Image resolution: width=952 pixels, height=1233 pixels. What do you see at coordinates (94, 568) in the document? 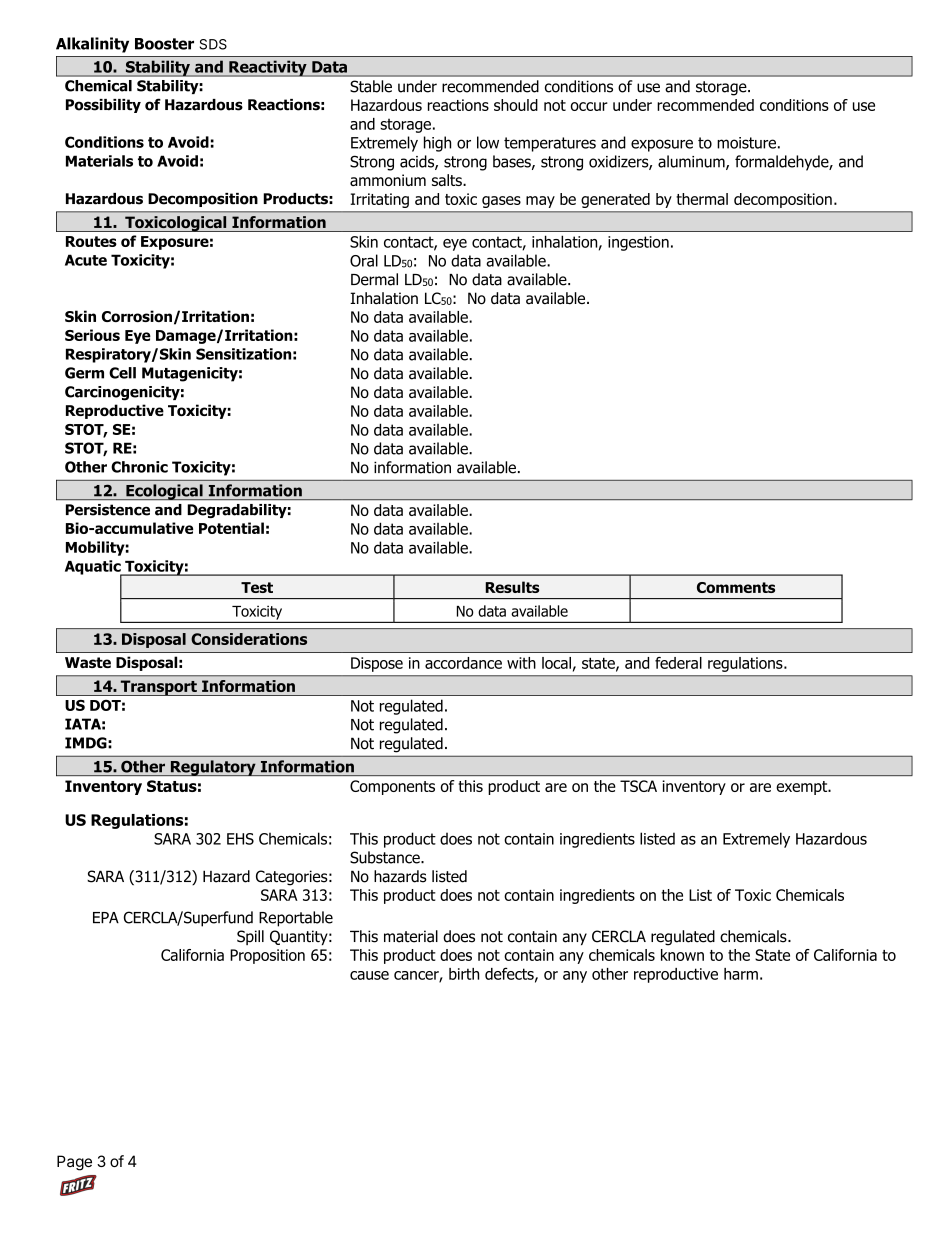
I see `Aquatic` at bounding box center [94, 568].
